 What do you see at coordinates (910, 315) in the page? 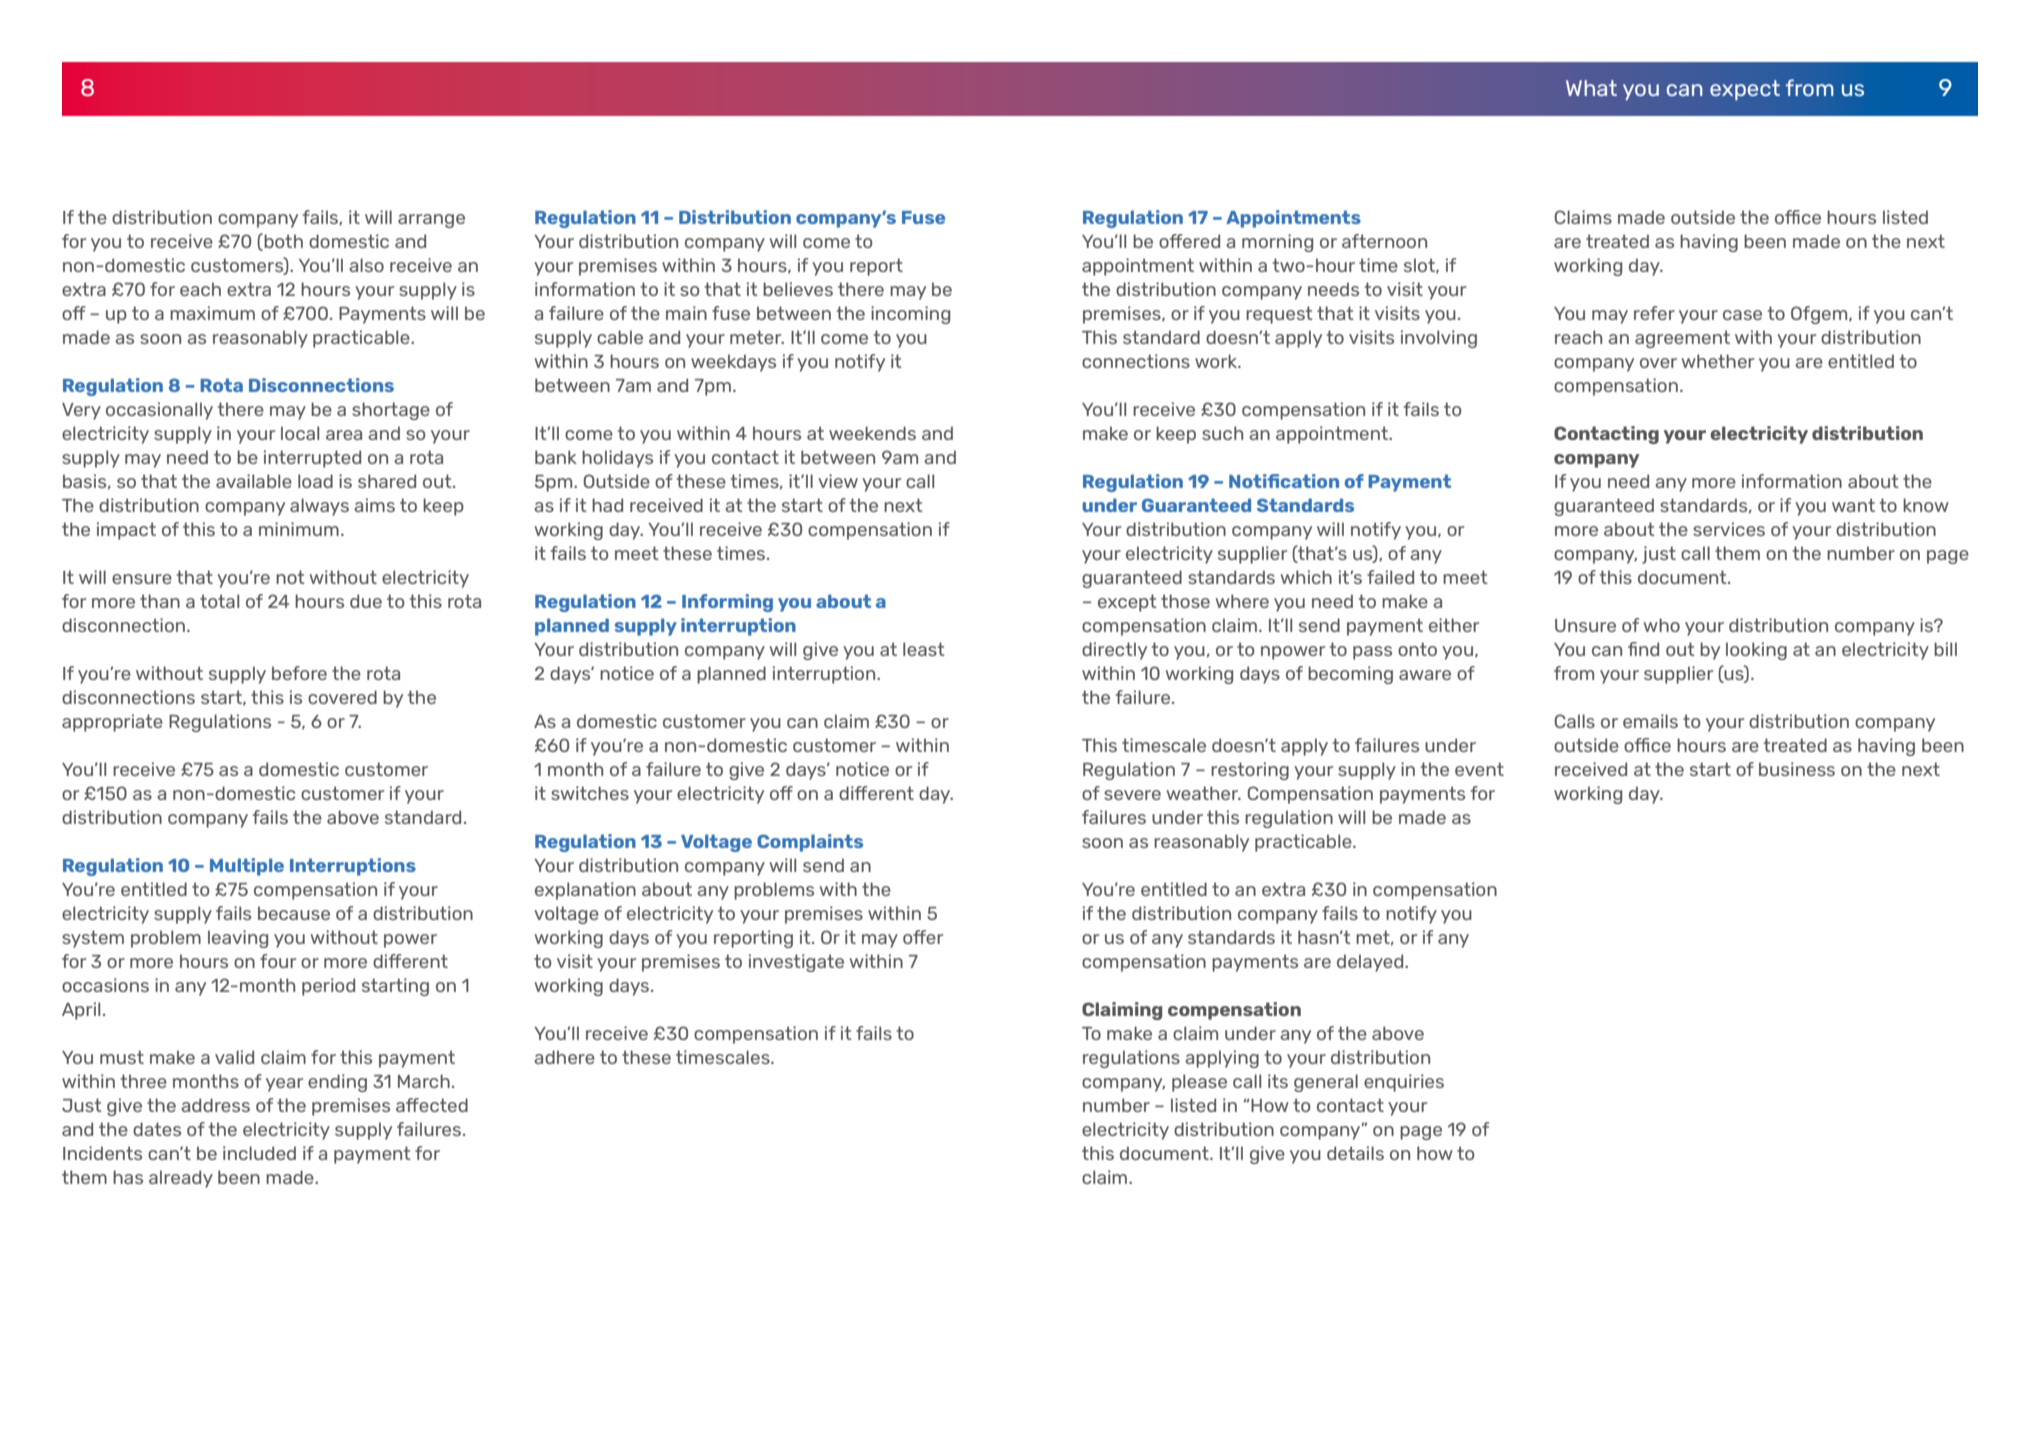
I see `incoming` at bounding box center [910, 315].
